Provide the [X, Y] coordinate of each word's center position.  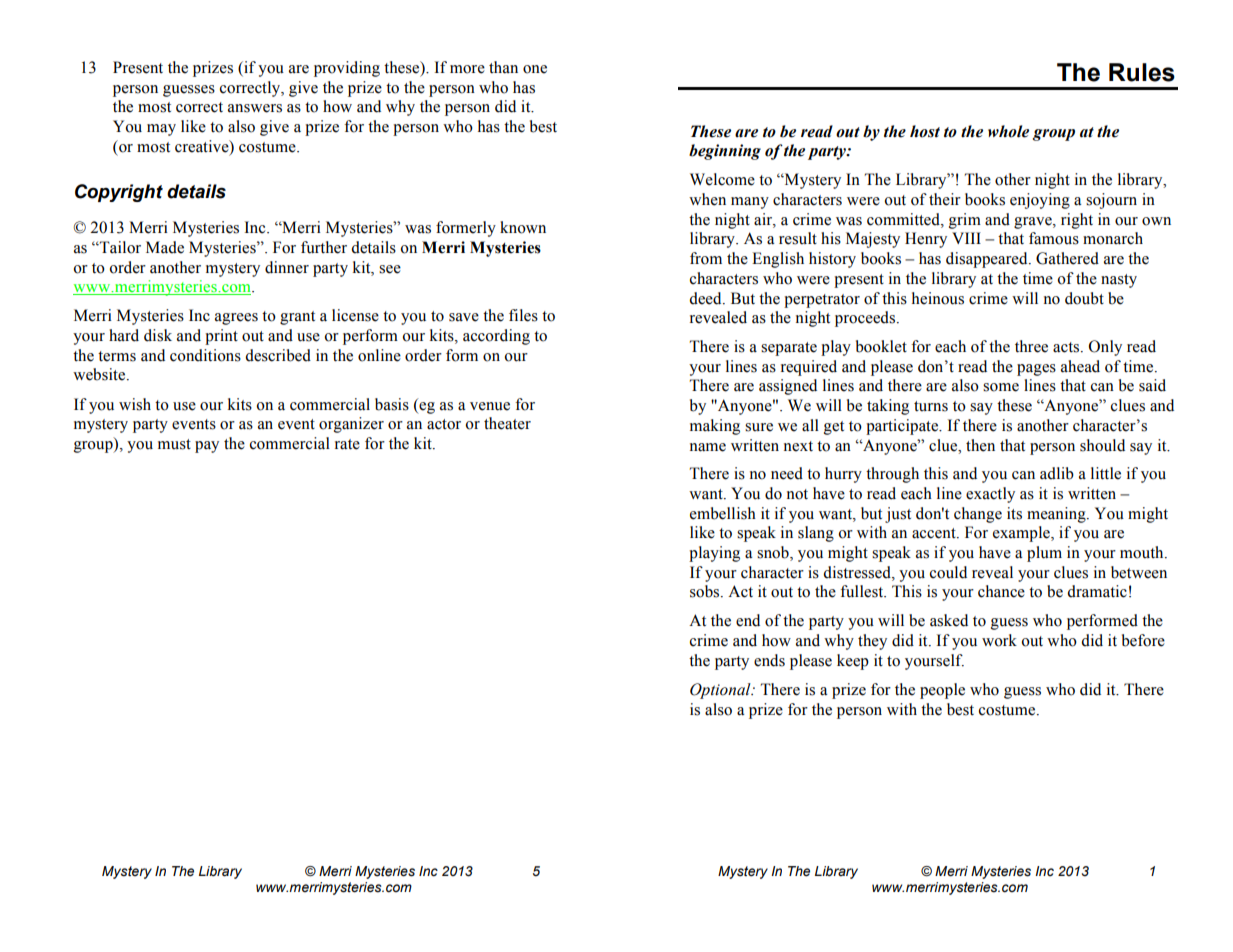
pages [1036, 370]
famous [1054, 238]
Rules [1142, 72]
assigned [788, 387]
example [1022, 534]
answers [255, 108]
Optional [721, 691]
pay [207, 447]
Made [165, 247]
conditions [205, 355]
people [942, 691]
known [523, 227]
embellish [723, 513]
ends [769, 660]
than [503, 67]
